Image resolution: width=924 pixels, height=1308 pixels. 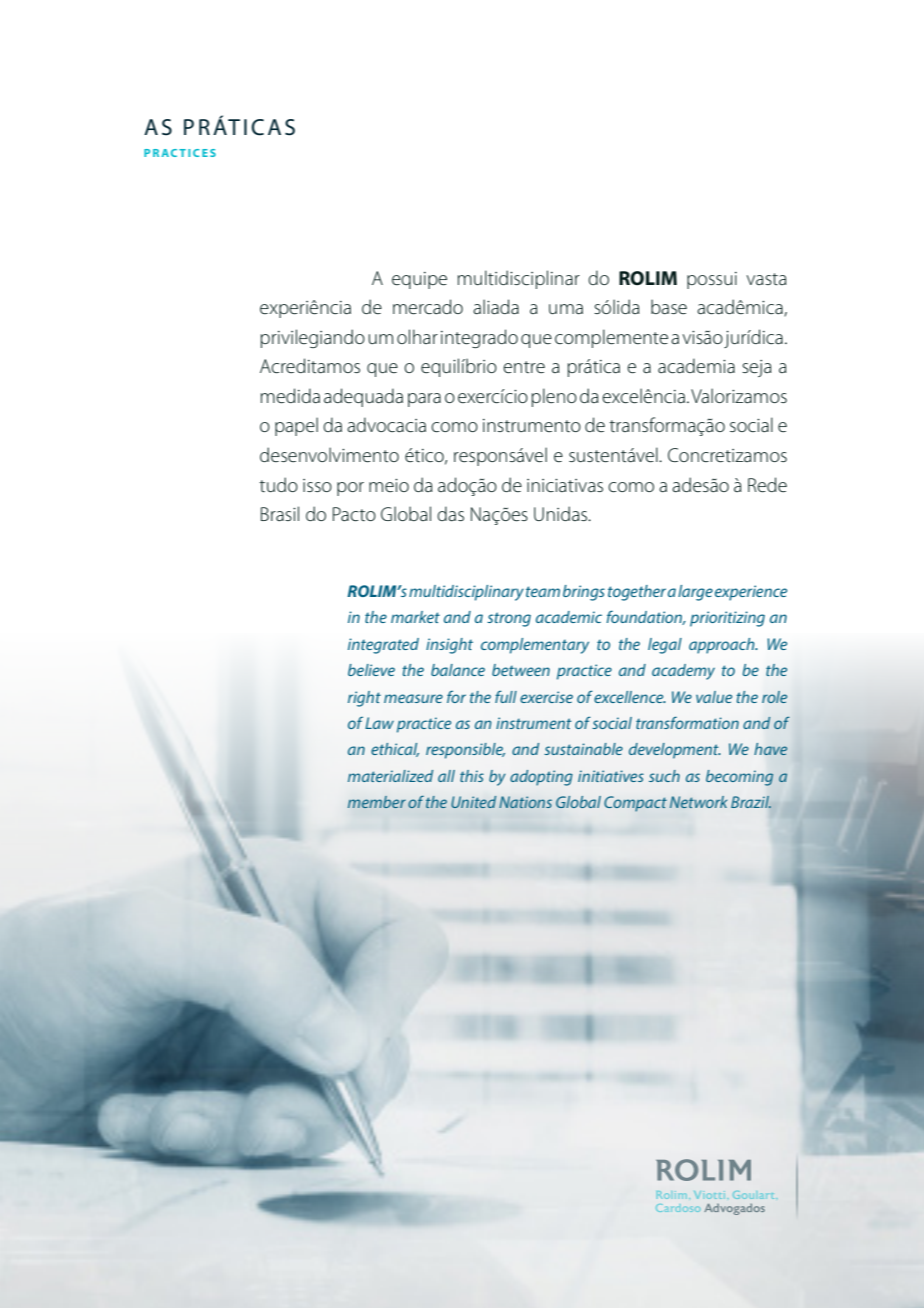 I want to click on uma, so click(x=566, y=309).
